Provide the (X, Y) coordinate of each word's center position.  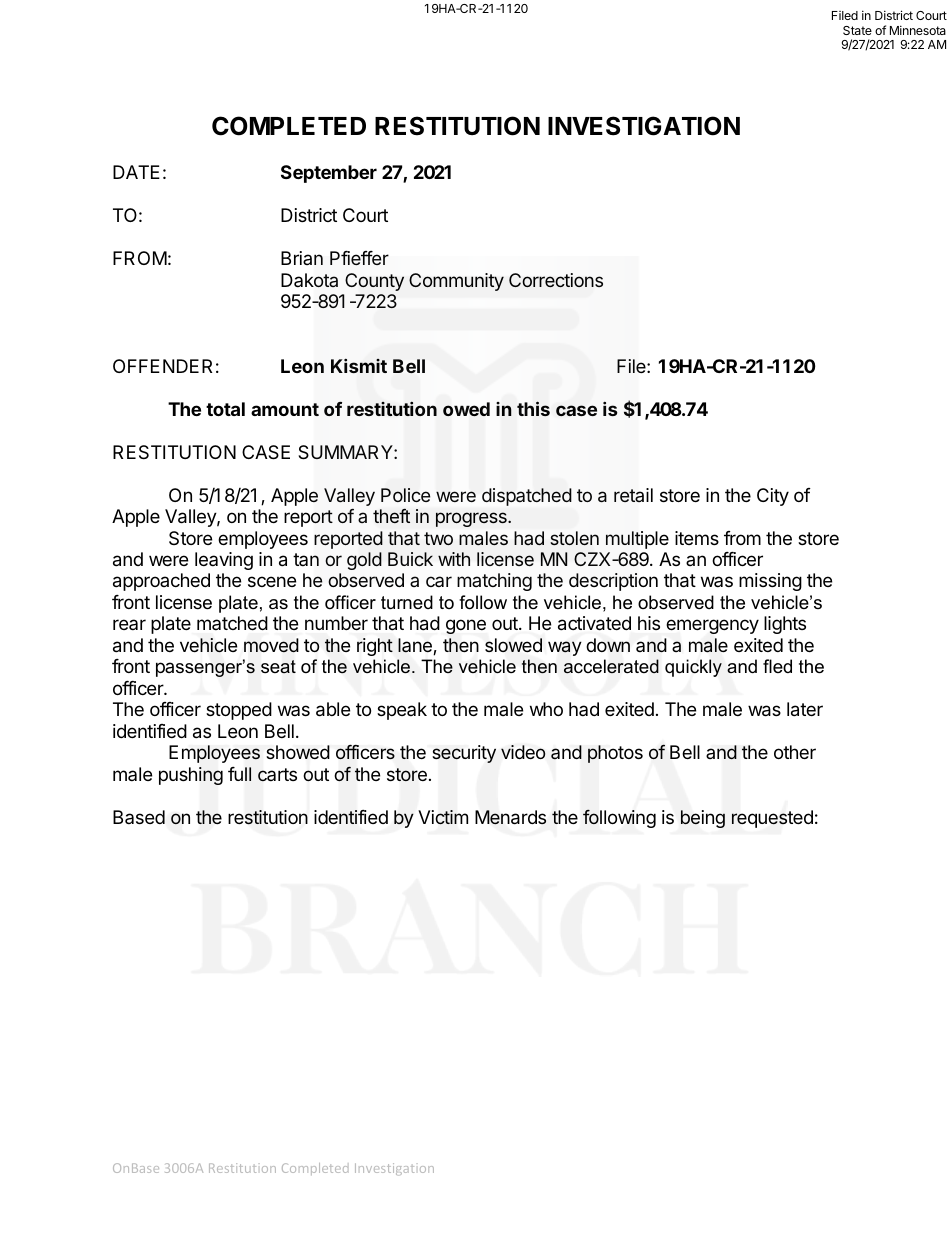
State (857, 30)
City (773, 497)
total (225, 409)
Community (456, 282)
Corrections (556, 280)
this (533, 408)
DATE (136, 172)
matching (494, 582)
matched (232, 623)
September (329, 174)
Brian (302, 258)
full (239, 774)
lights (785, 625)
